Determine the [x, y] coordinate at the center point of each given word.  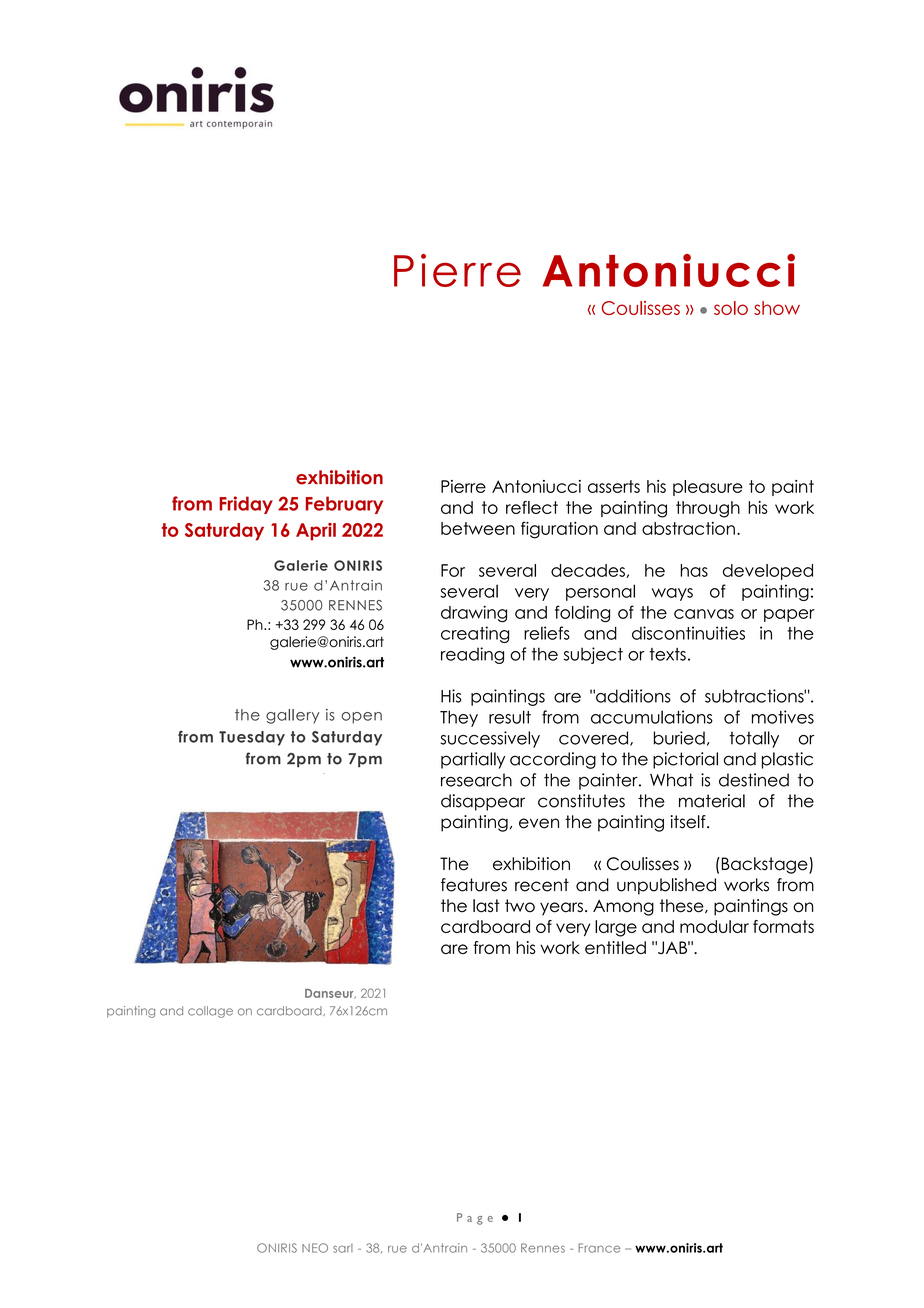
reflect [532, 507]
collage [210, 1012]
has [694, 570]
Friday [246, 505]
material [712, 801]
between [478, 528]
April [316, 532]
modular [714, 926]
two [520, 906]
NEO [315, 1248]
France [599, 1248]
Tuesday [252, 738]
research [476, 780]
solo [731, 308]
